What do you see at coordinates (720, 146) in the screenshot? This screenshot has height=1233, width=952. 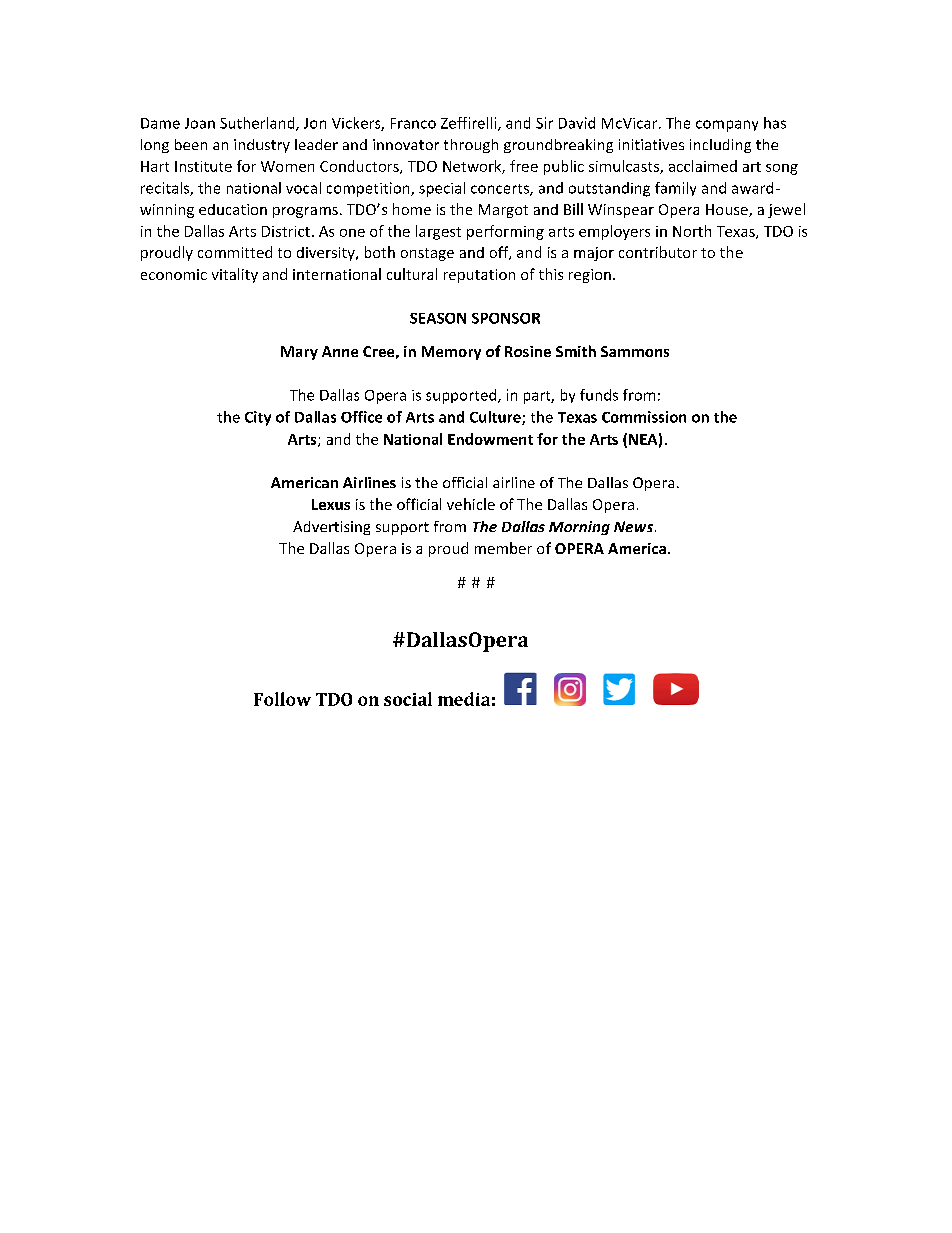 I see `including` at bounding box center [720, 146].
